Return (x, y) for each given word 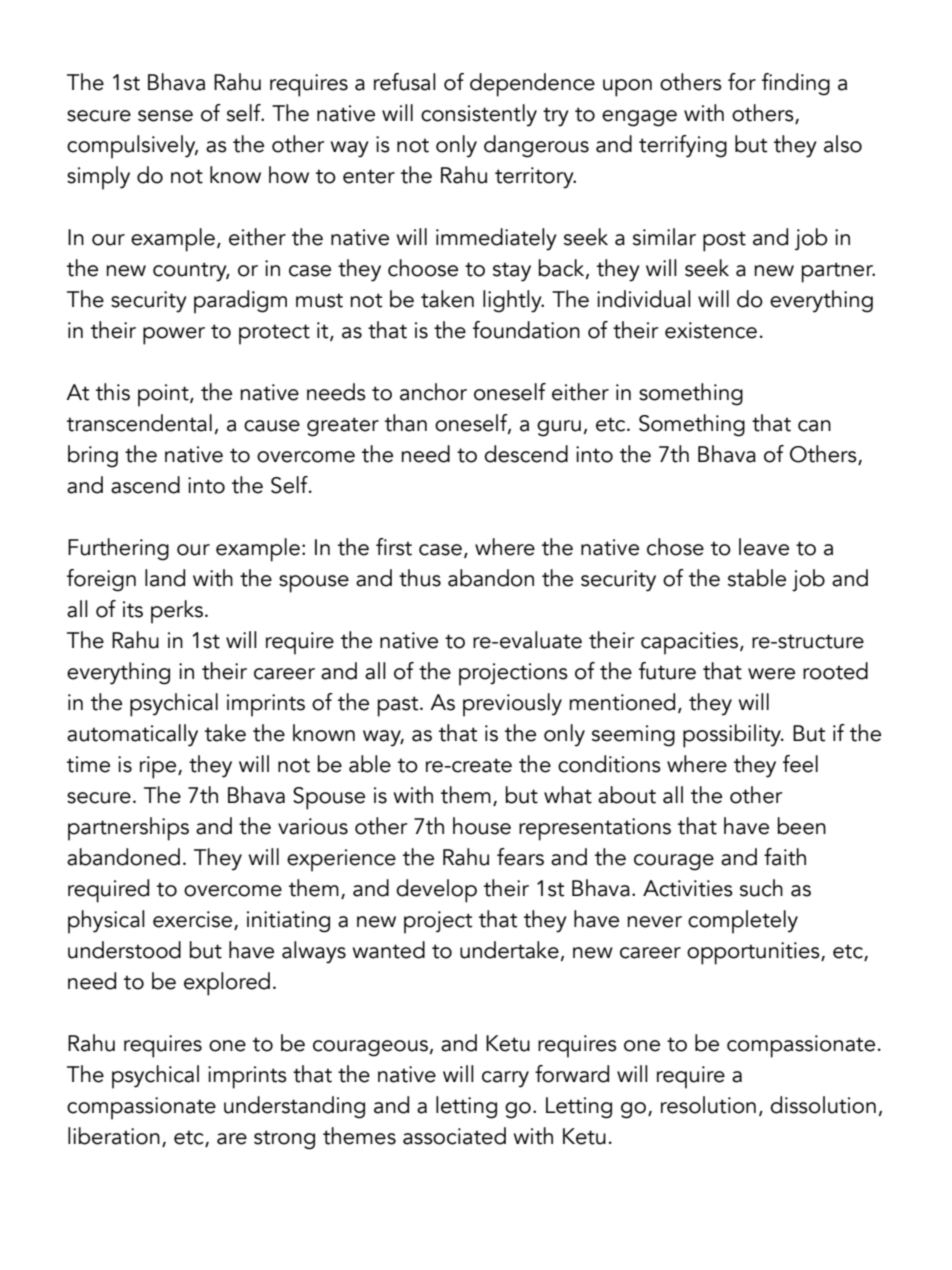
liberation (114, 1136)
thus (420, 578)
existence (711, 330)
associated (454, 1136)
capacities (689, 643)
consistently (479, 115)
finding (796, 84)
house (482, 826)
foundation (526, 330)
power (174, 336)
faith (785, 857)
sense (165, 116)
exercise (192, 919)
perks (177, 612)
